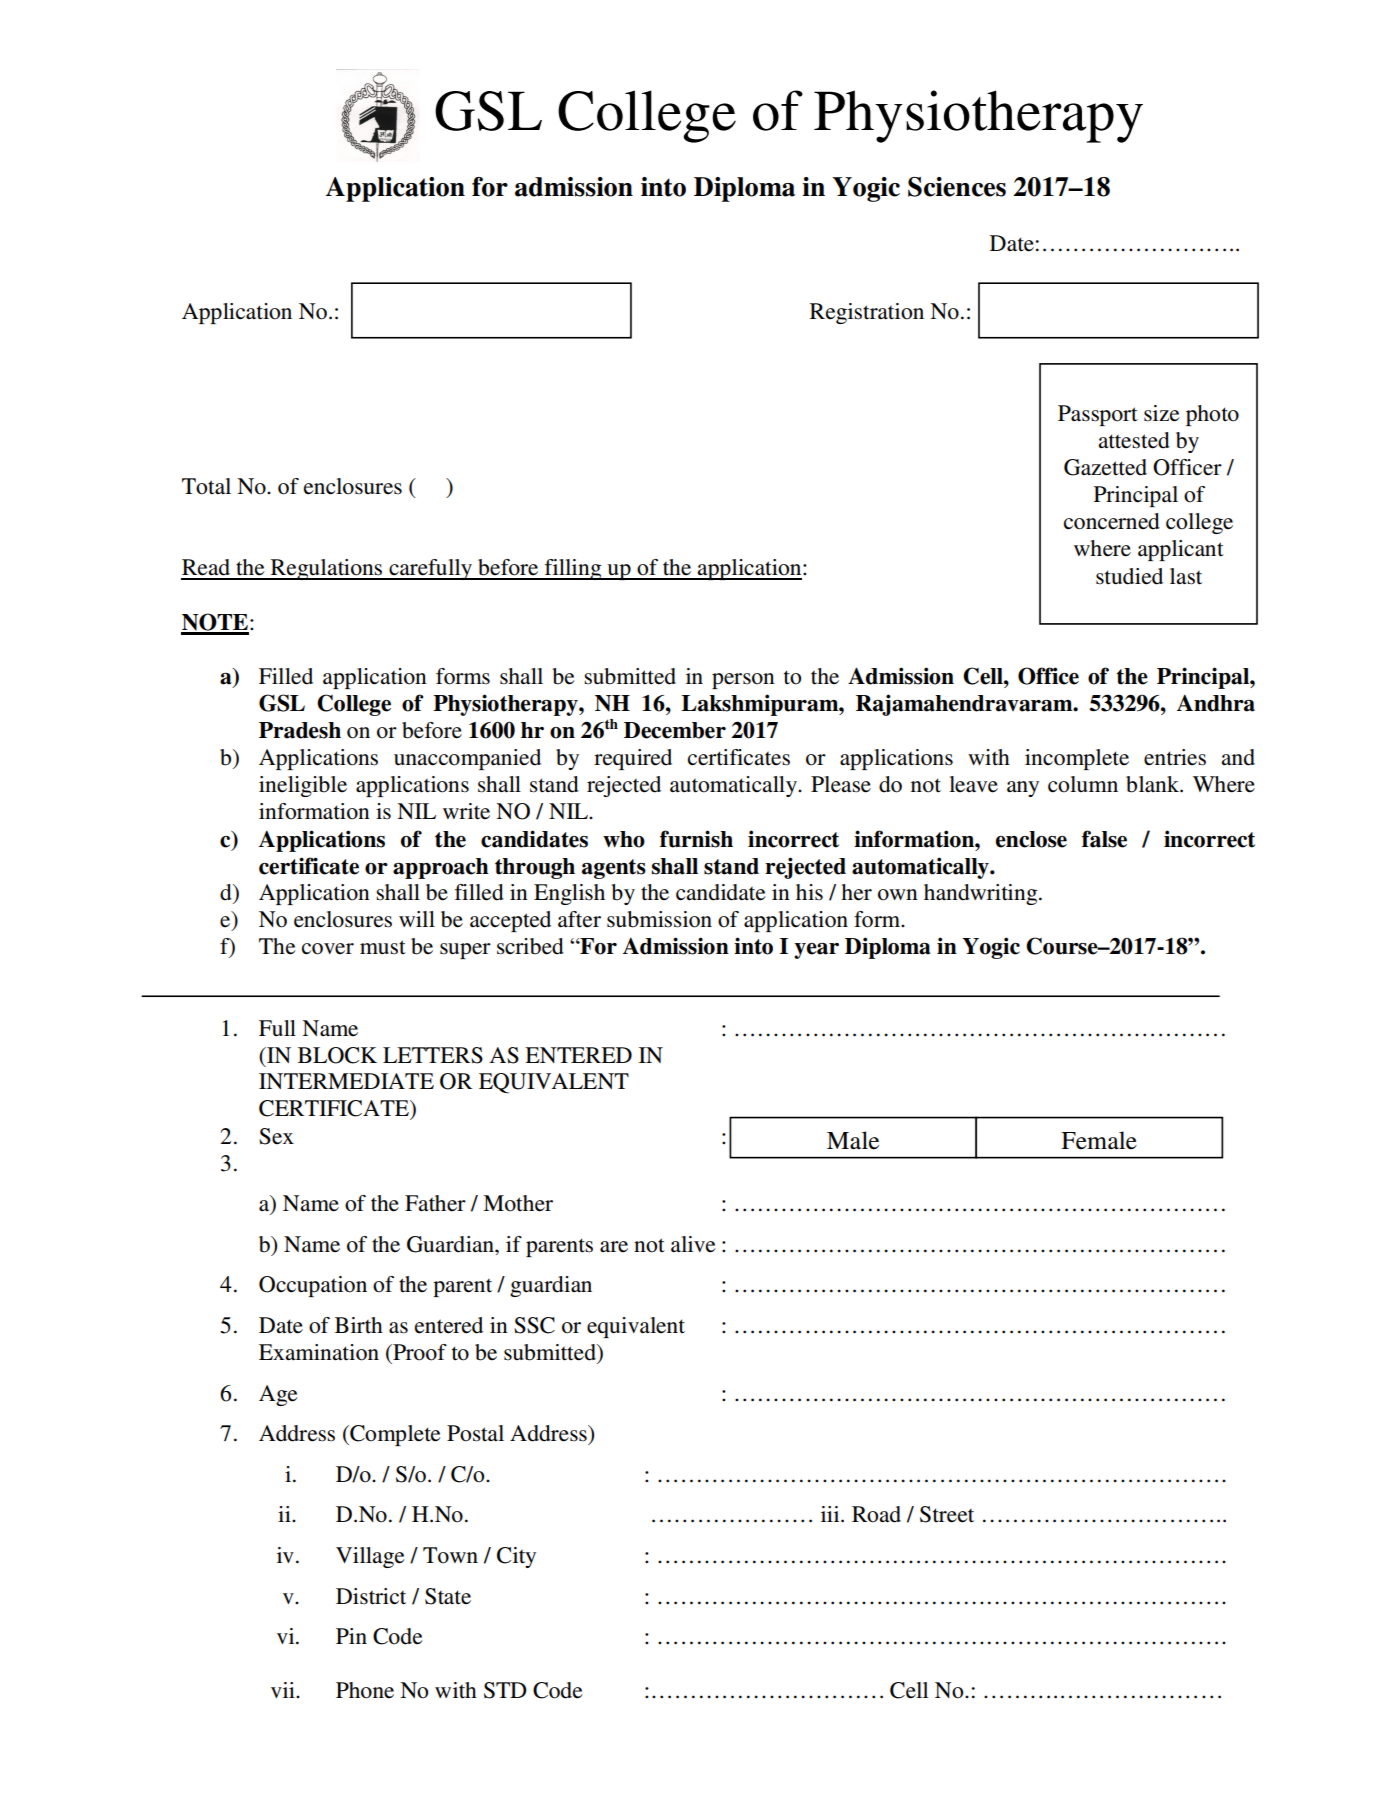  I want to click on Sciences, so click(957, 187).
